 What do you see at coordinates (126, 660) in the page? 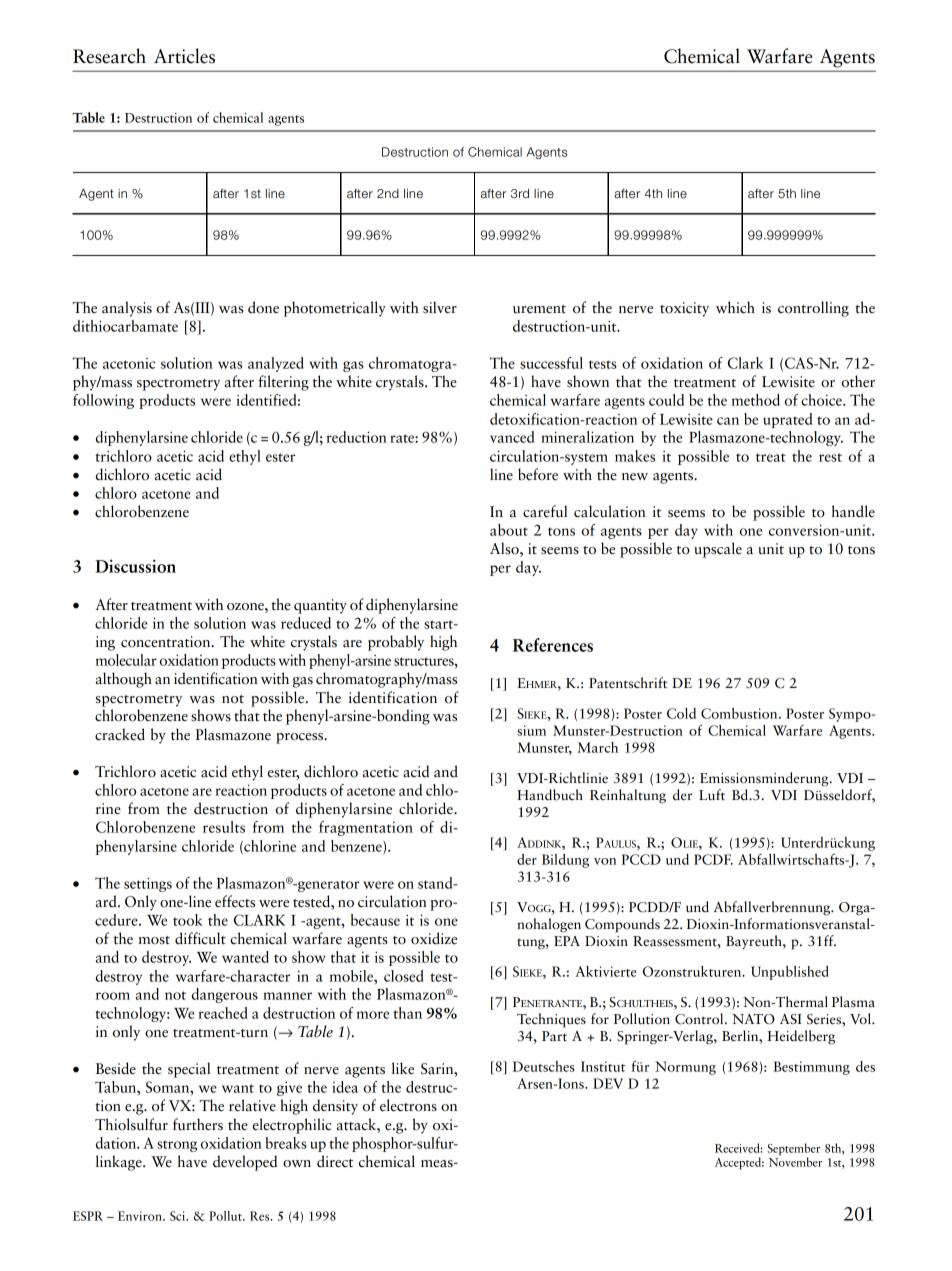
I see `molecular` at bounding box center [126, 660].
